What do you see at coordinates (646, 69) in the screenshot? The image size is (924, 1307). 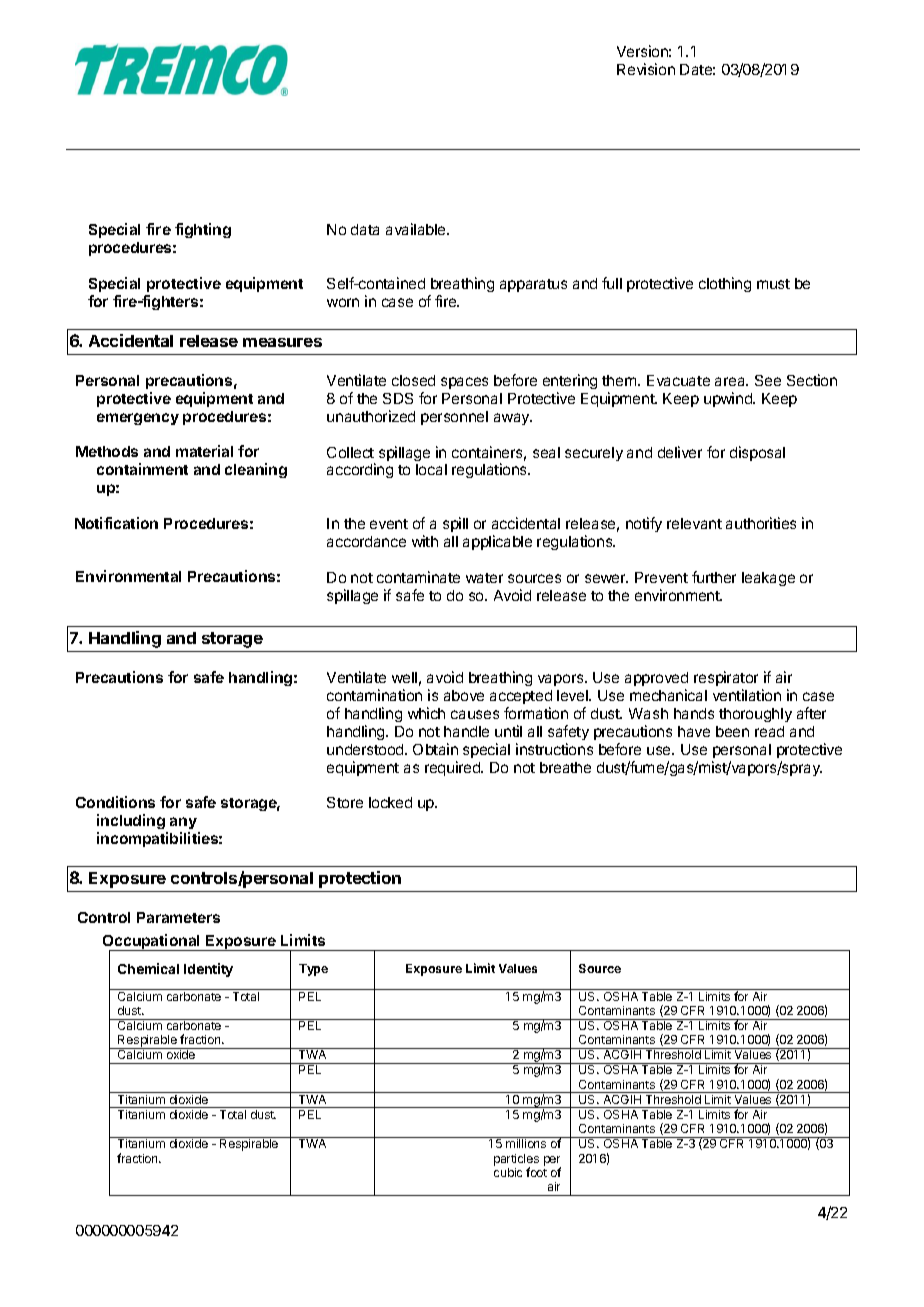 I see `Revision` at bounding box center [646, 69].
